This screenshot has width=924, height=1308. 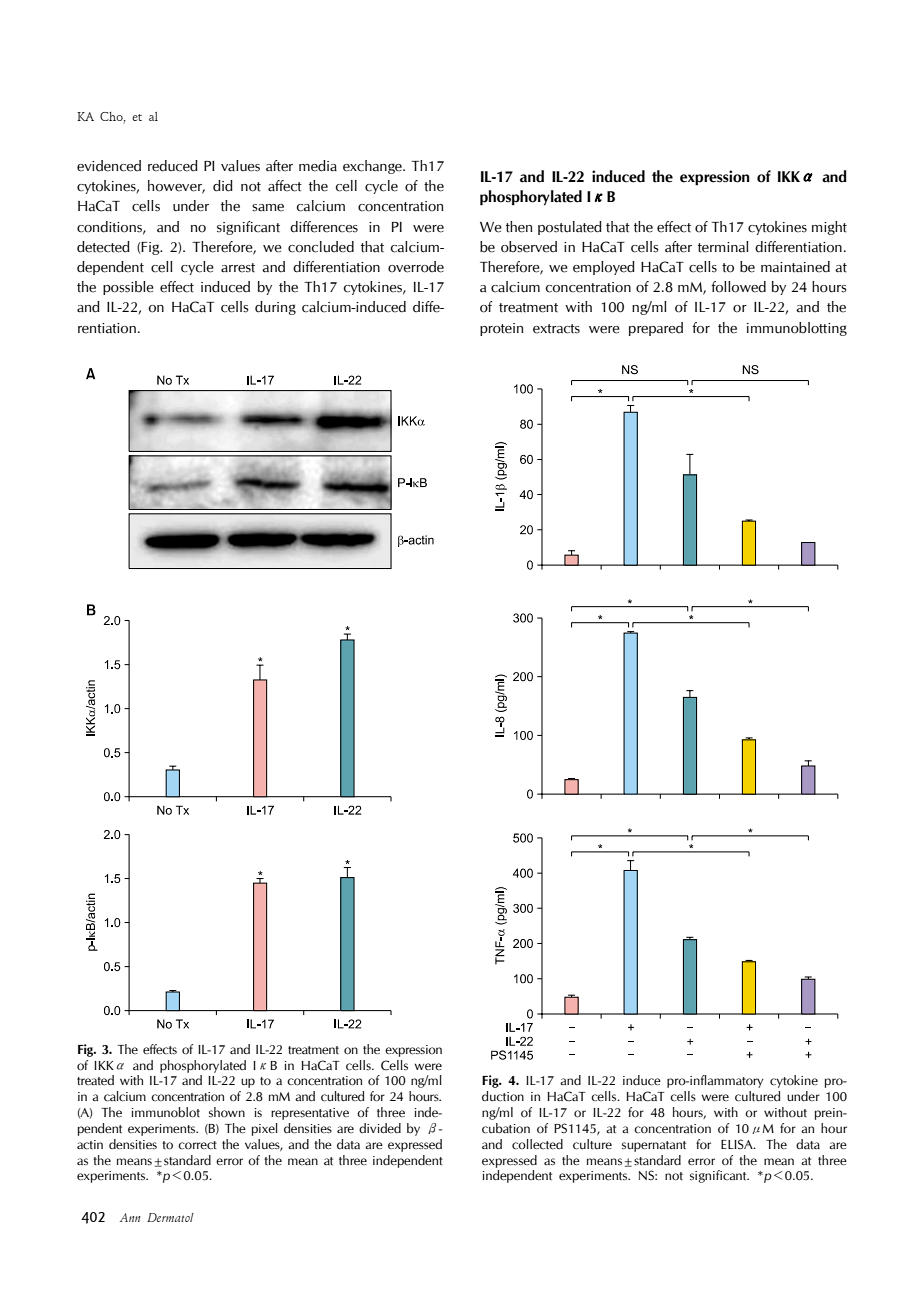 What do you see at coordinates (519, 227) in the screenshot?
I see `then` at bounding box center [519, 227].
